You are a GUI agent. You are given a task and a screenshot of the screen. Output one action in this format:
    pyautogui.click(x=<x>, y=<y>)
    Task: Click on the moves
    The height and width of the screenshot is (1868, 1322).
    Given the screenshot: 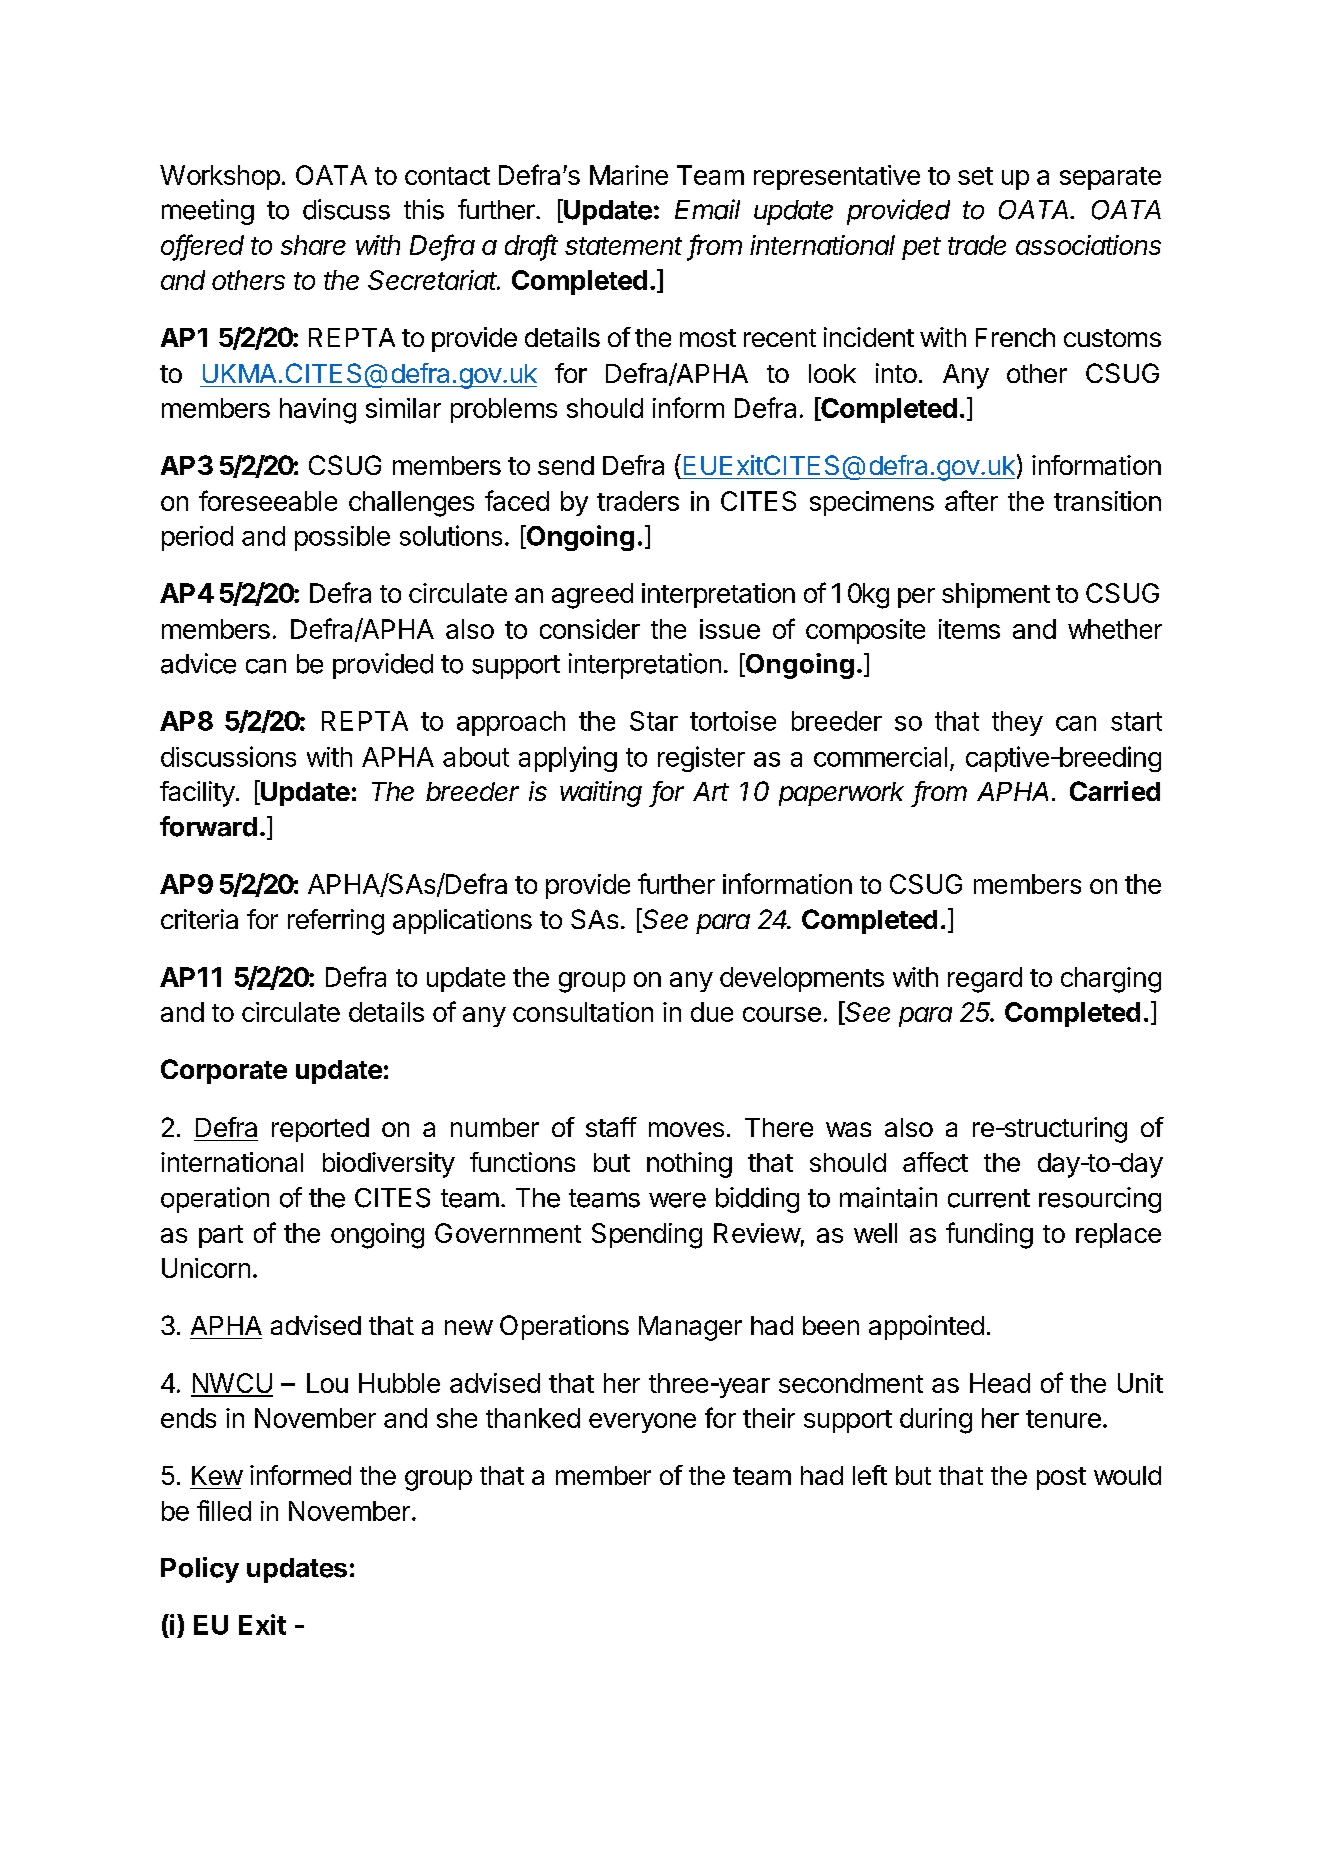 What is the action you would take?
    pyautogui.click(x=686, y=1129)
